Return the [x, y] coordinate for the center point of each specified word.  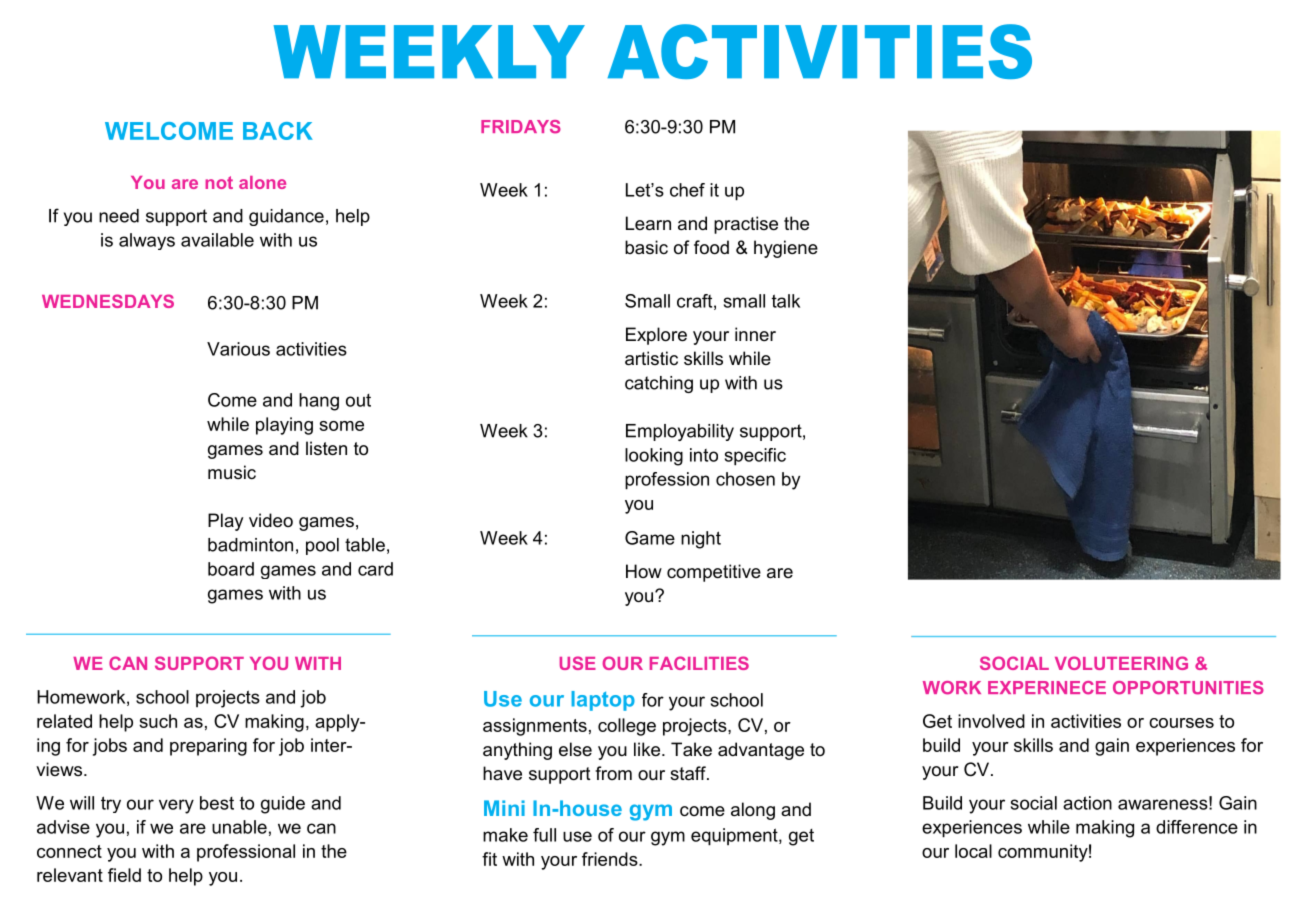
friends [611, 859]
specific [755, 457]
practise [746, 225]
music [232, 472]
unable [239, 827]
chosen [745, 479]
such [158, 721]
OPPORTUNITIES [1188, 688]
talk [786, 301]
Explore [656, 336]
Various [238, 349]
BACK [278, 131]
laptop [603, 701]
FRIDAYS [521, 127]
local [973, 851]
